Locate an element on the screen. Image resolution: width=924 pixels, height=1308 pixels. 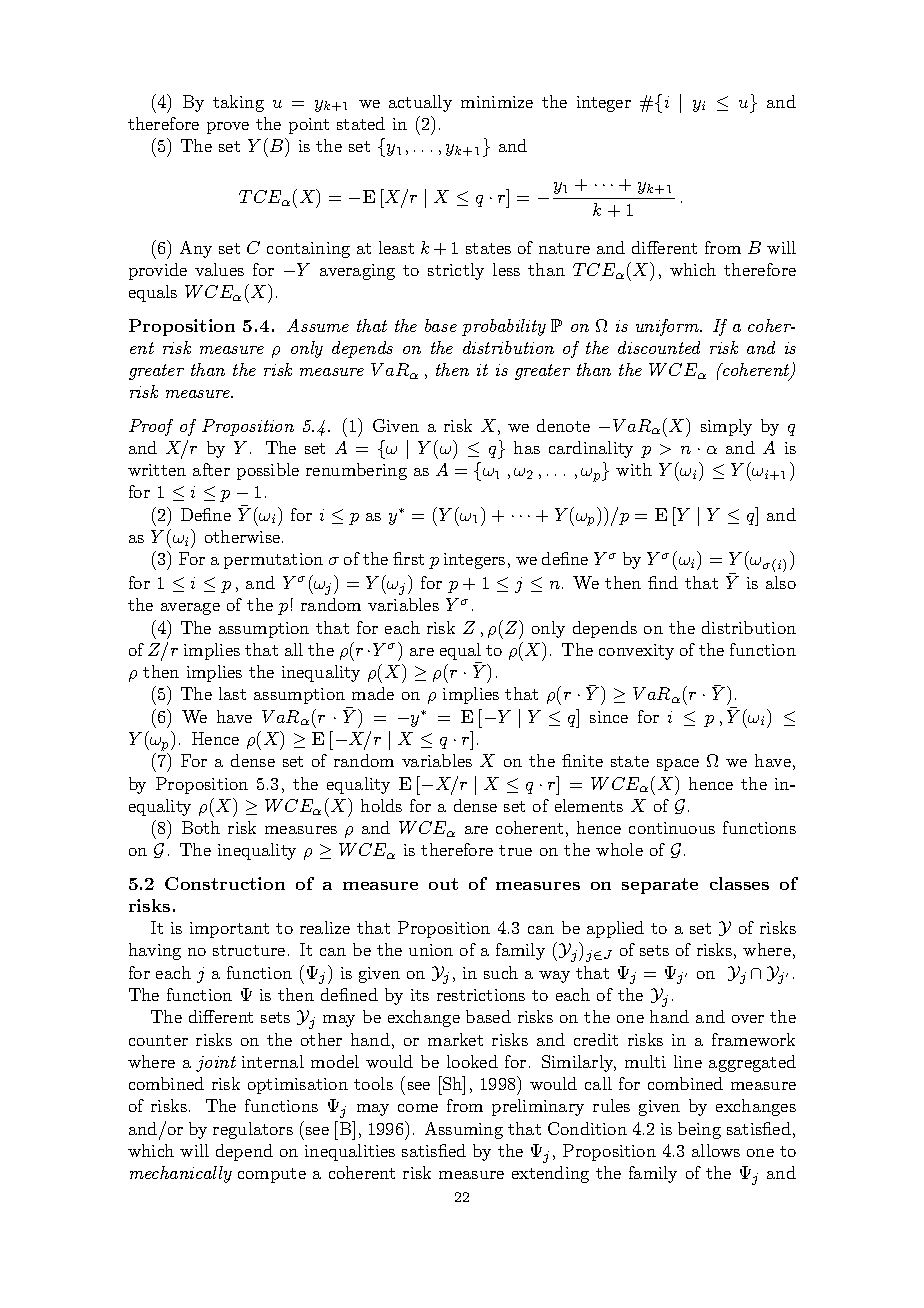
nature is located at coordinates (564, 248).
